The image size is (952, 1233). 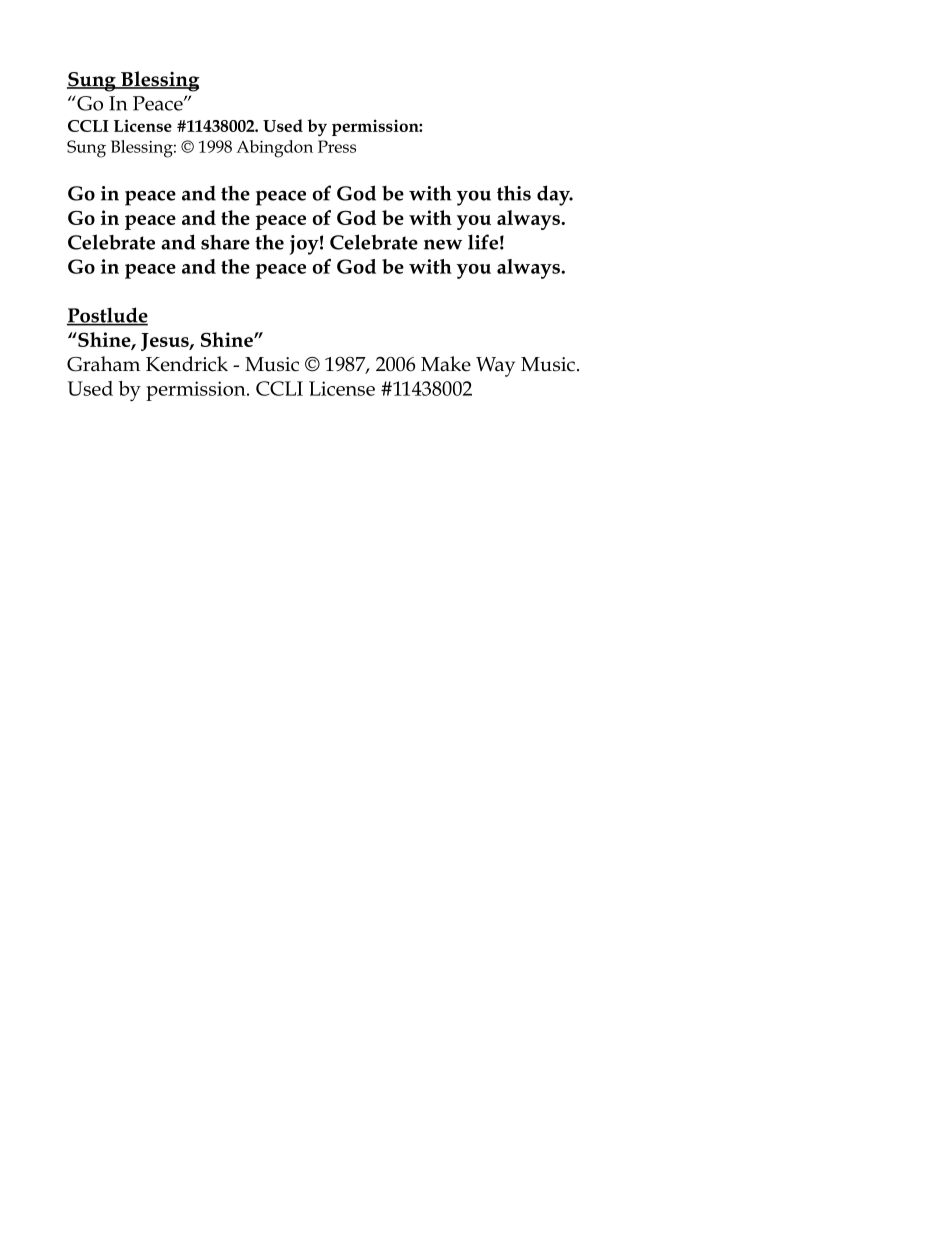 I want to click on Kendrick, so click(x=187, y=364).
